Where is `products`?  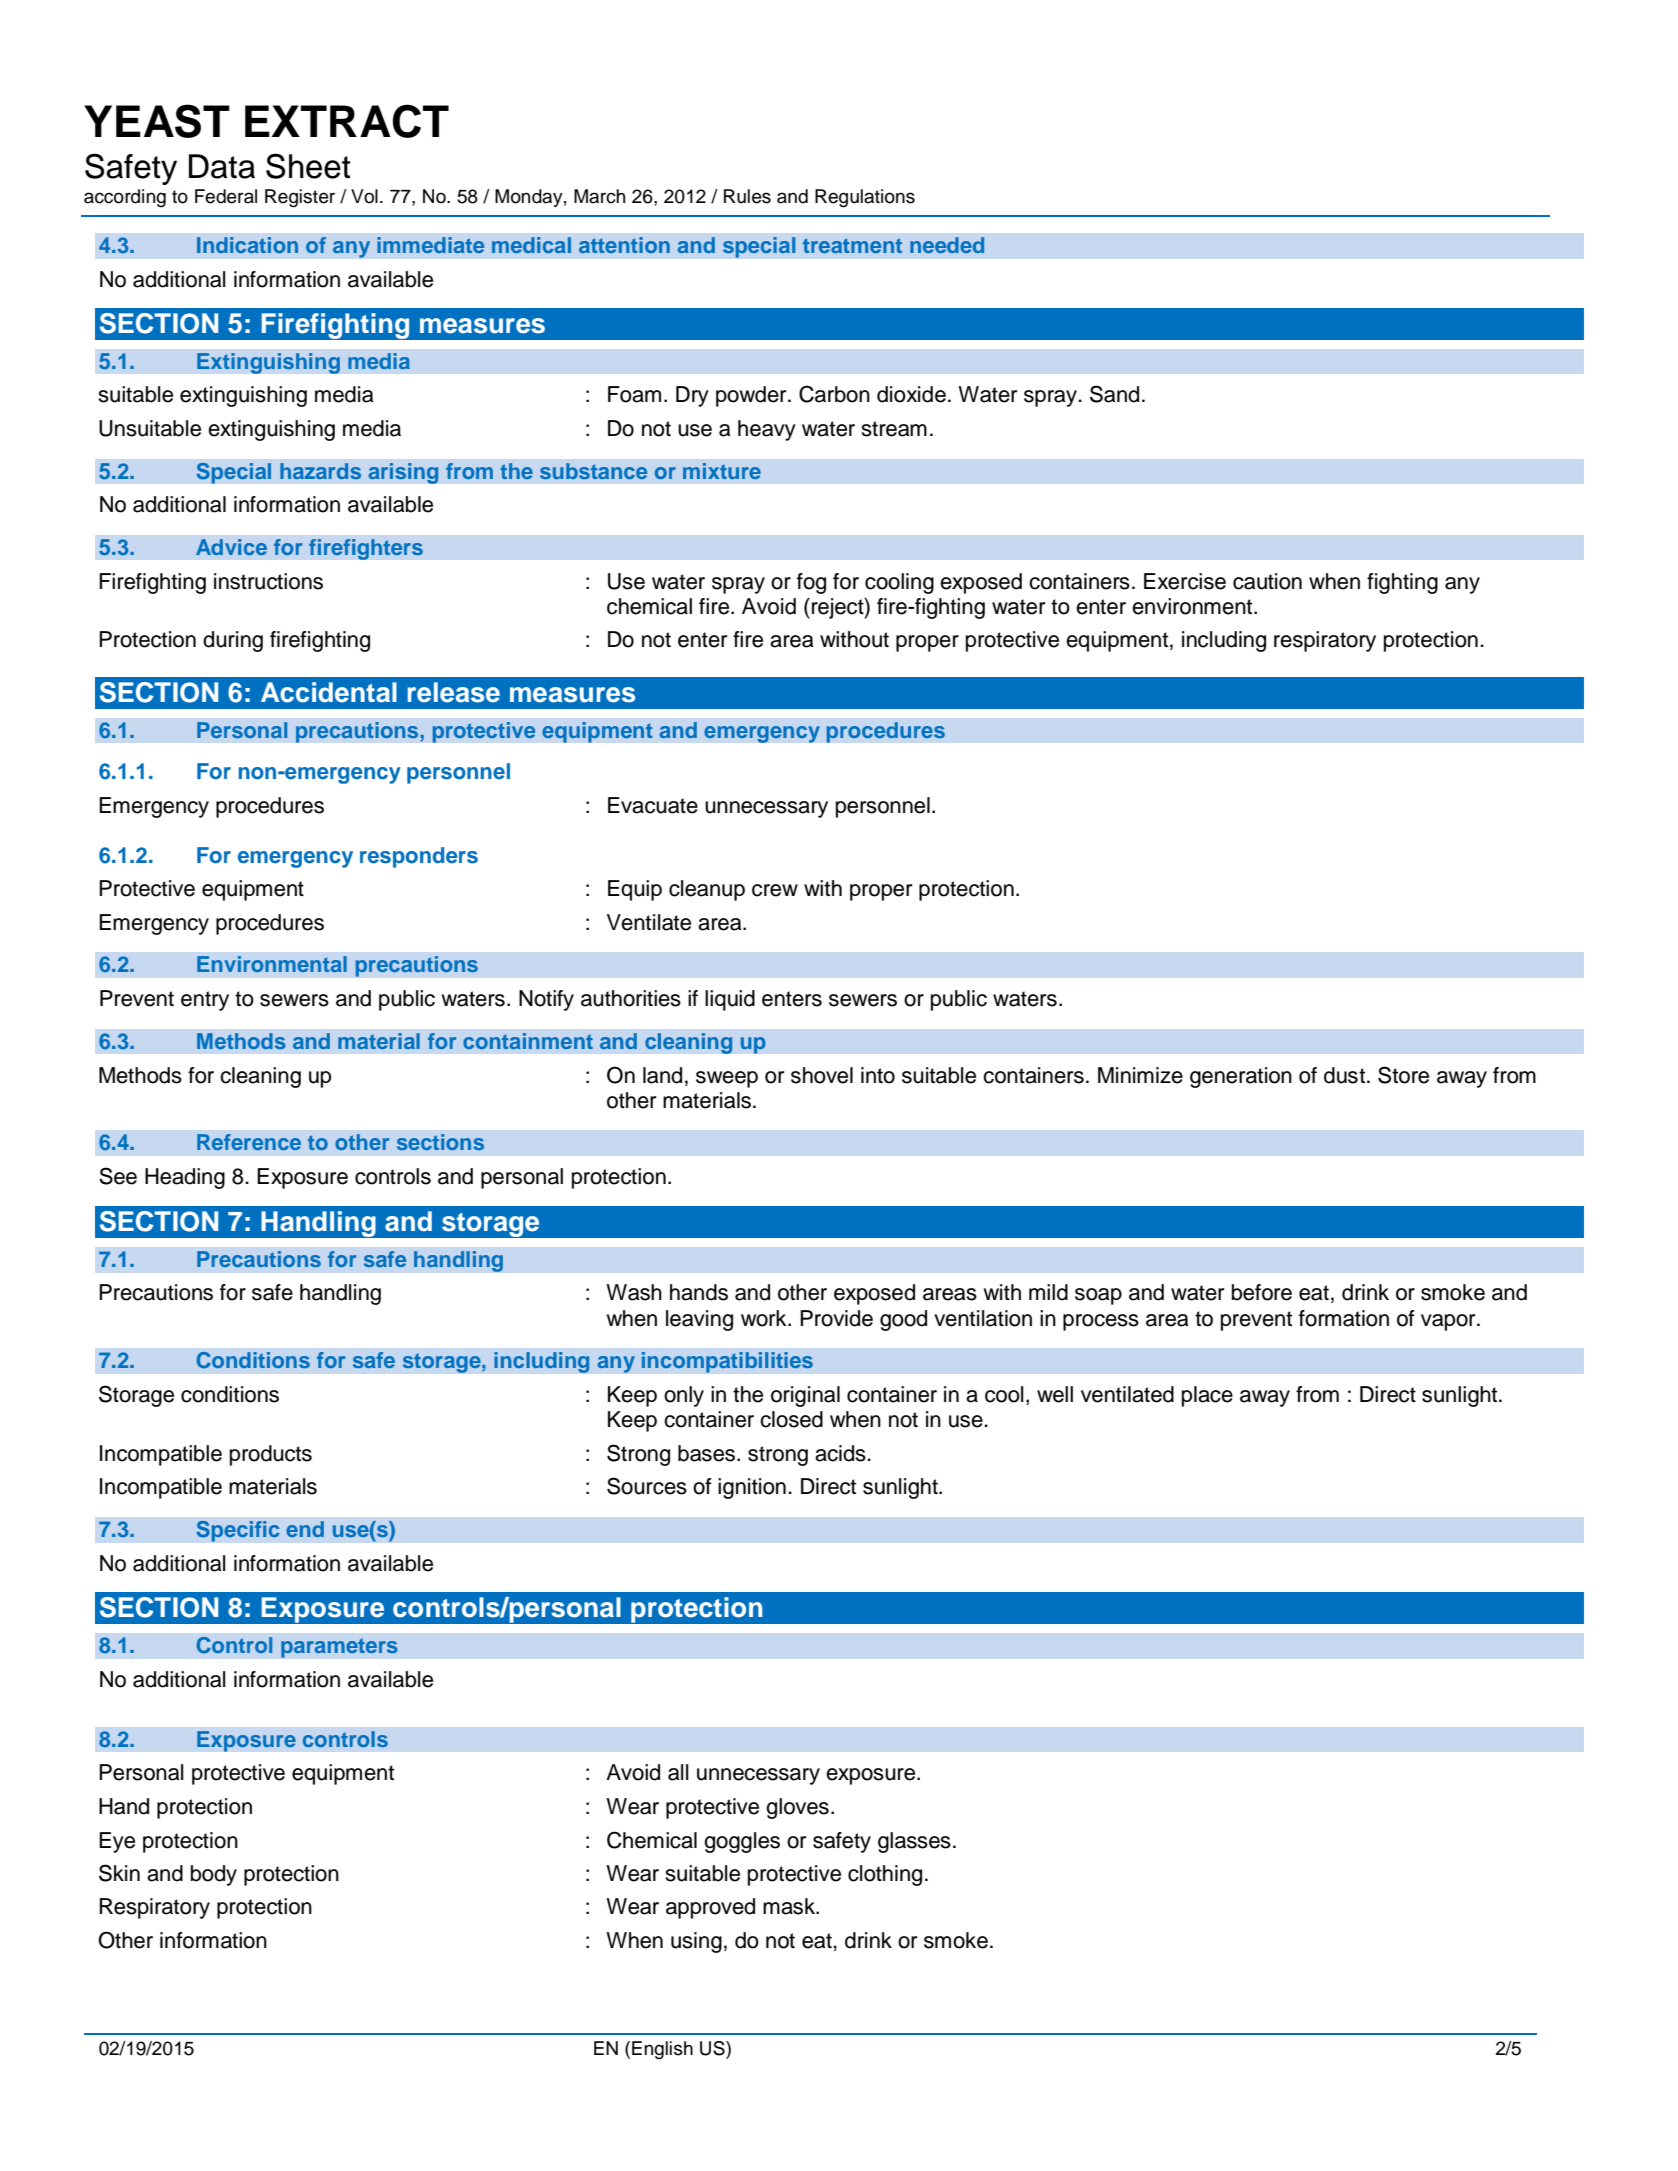 products is located at coordinates (271, 1455).
